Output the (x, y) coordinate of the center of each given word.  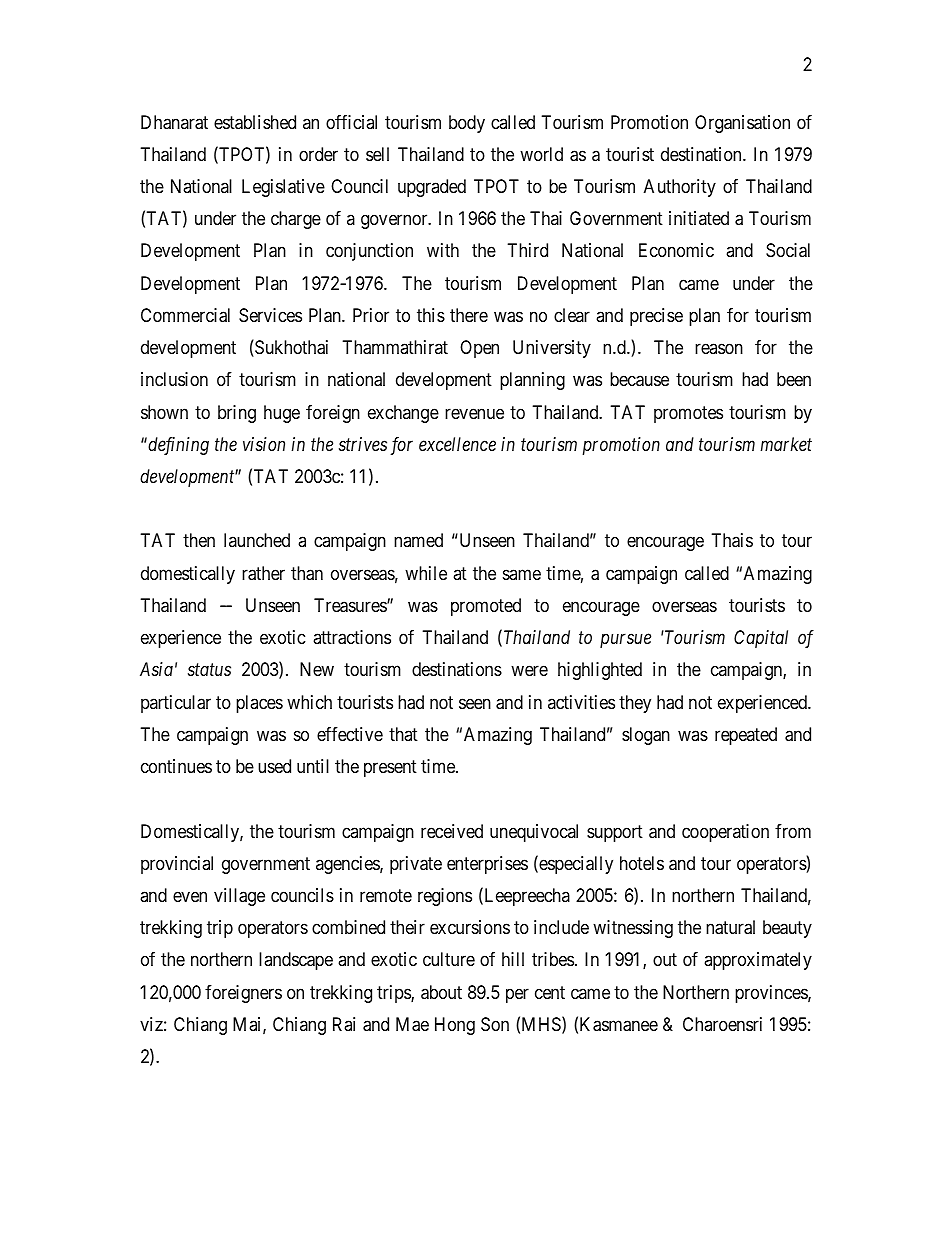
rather (263, 573)
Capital (761, 639)
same (522, 574)
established (255, 122)
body (467, 124)
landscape (296, 961)
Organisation (742, 124)
